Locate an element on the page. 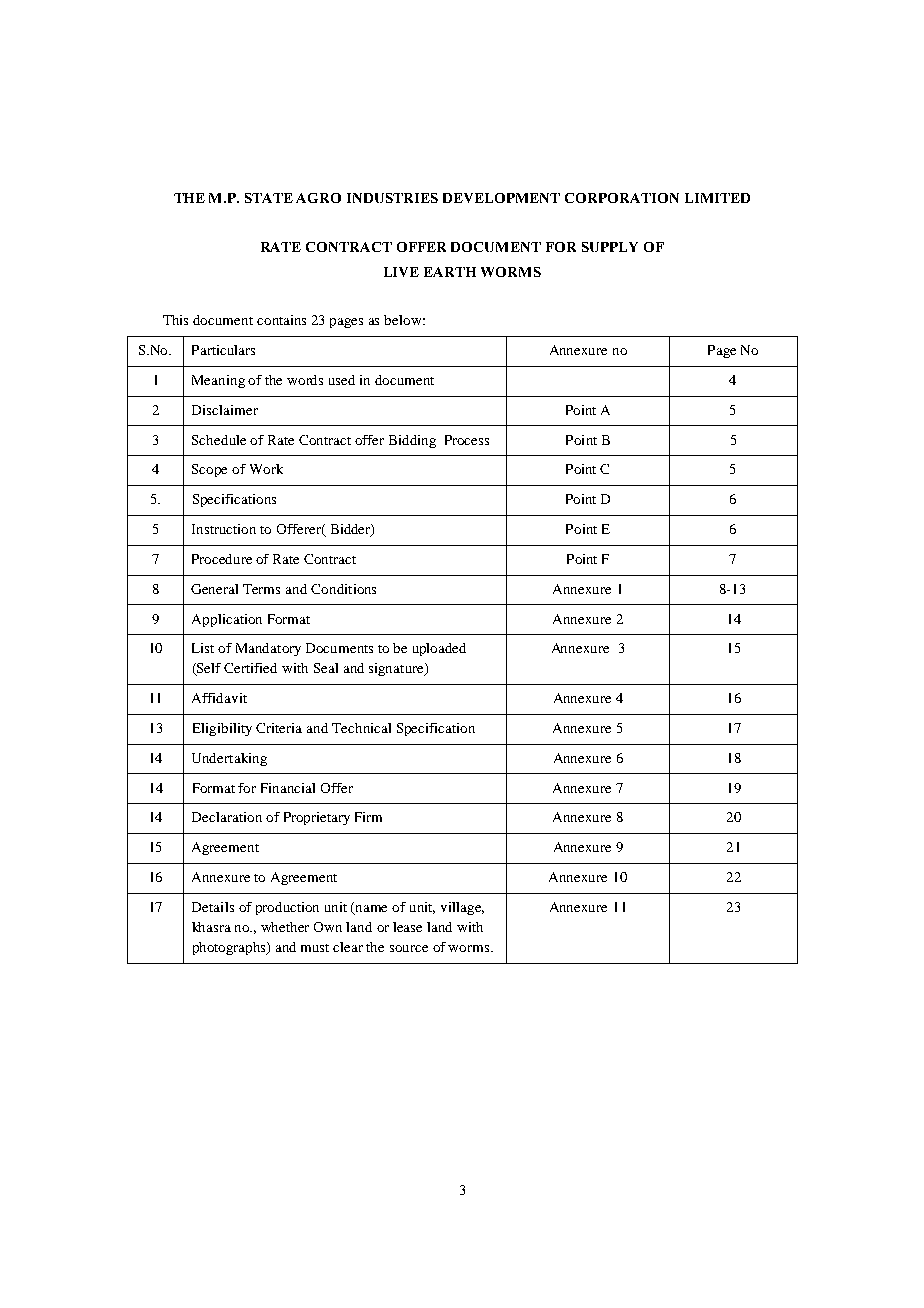 This page has height=1308, width=924. Instruction is located at coordinates (224, 529).
